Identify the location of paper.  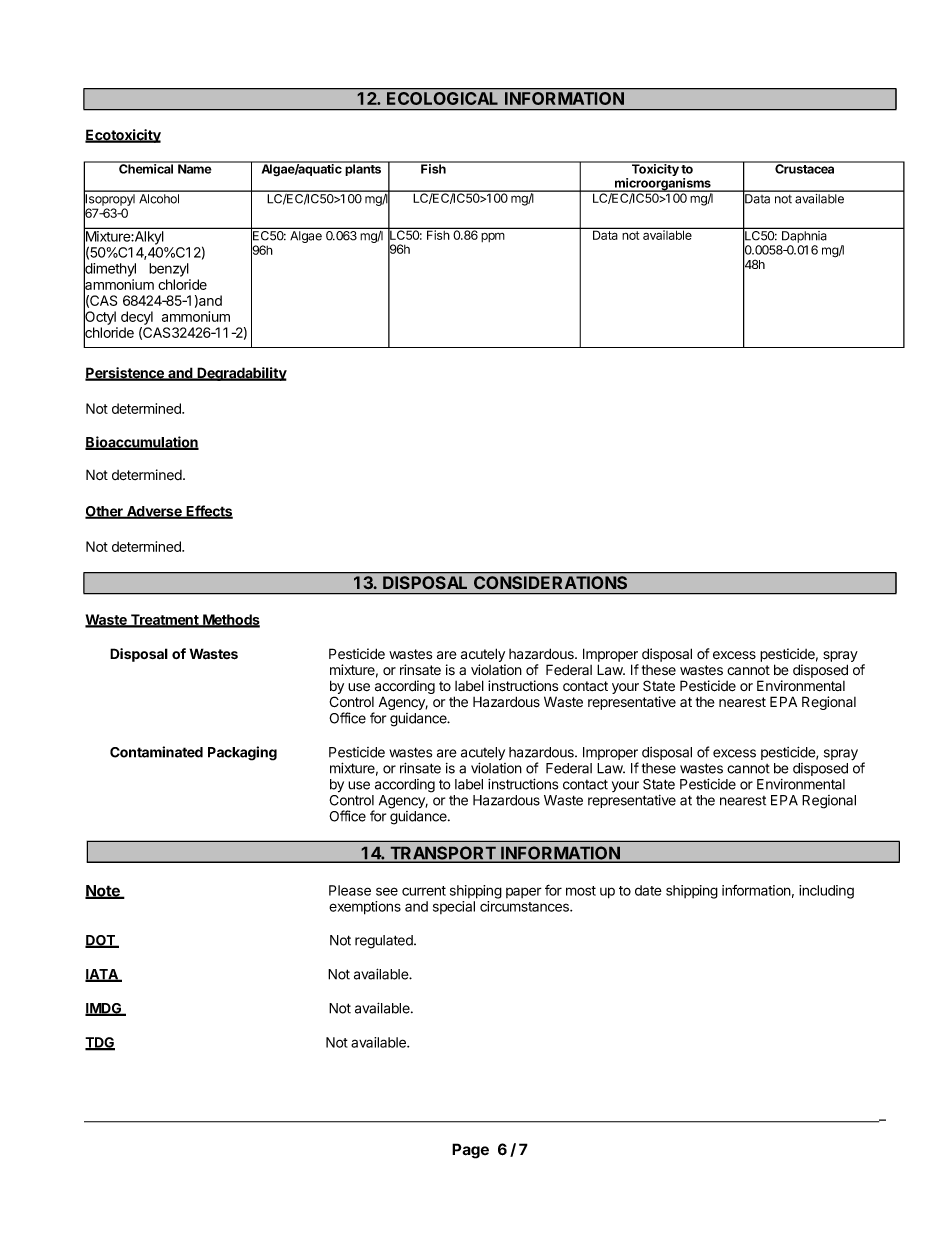
(524, 892).
